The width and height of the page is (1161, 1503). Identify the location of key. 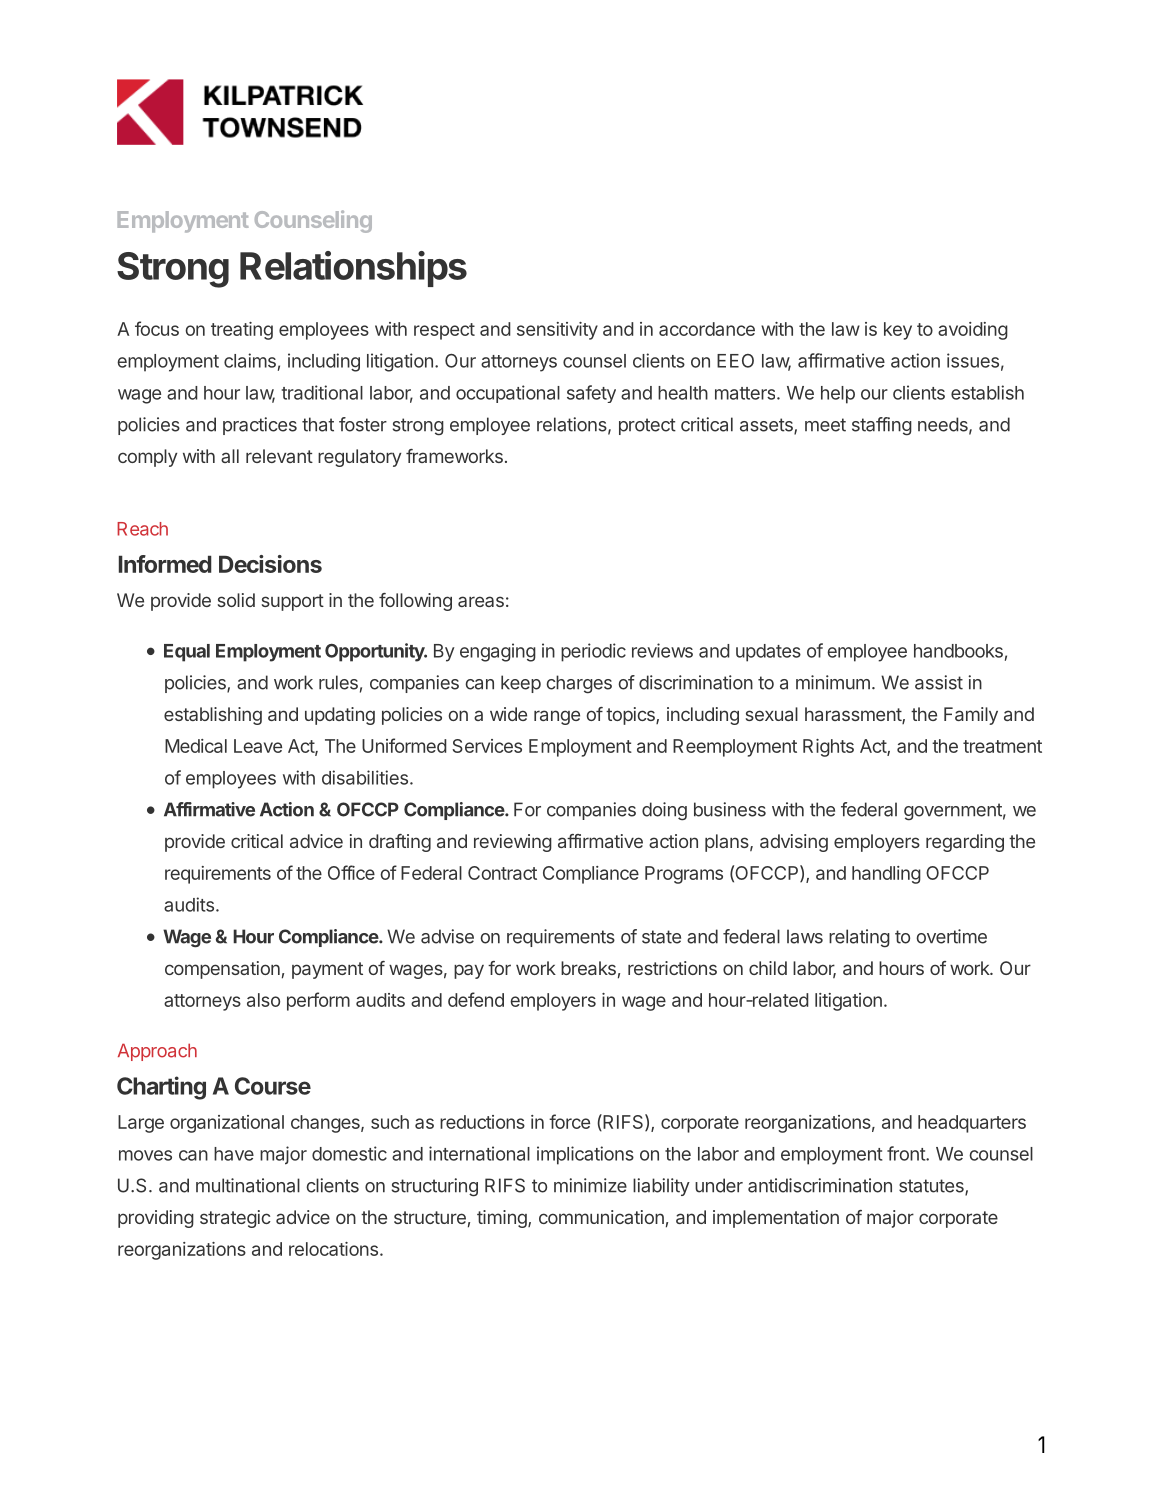
(898, 331).
